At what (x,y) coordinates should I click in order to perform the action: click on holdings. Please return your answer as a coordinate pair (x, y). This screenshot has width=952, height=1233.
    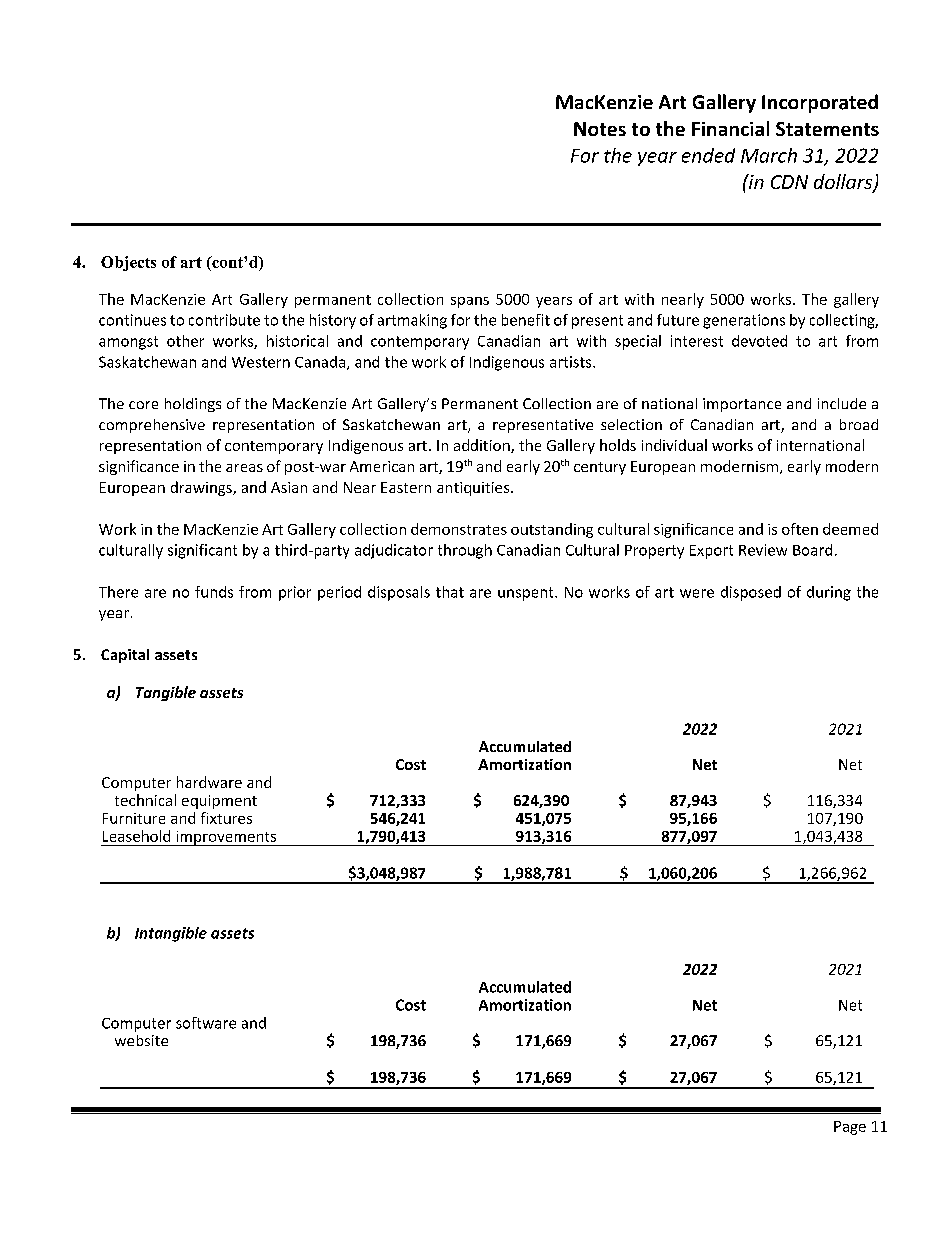
    Looking at the image, I should click on (193, 405).
